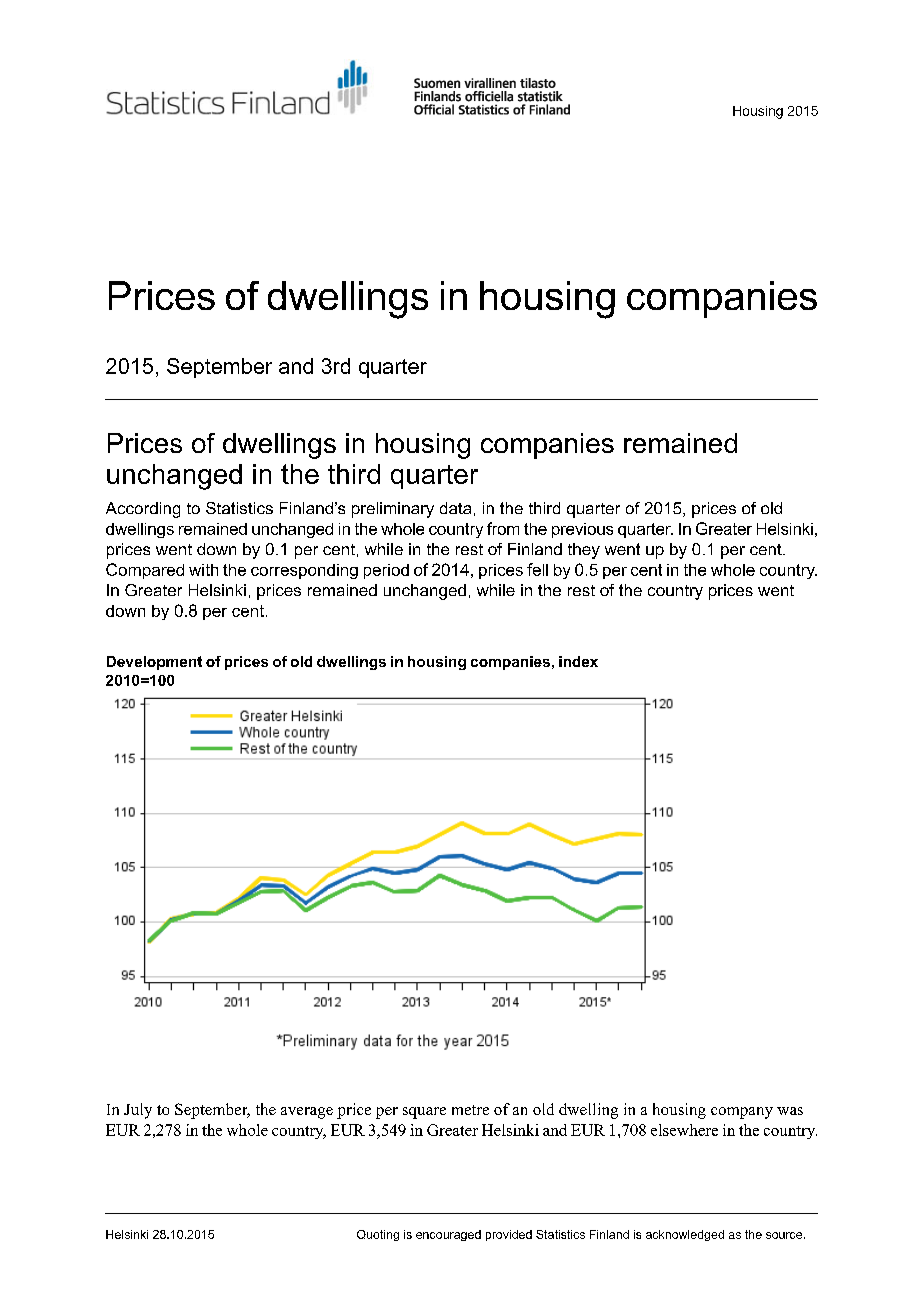  I want to click on they, so click(584, 551).
